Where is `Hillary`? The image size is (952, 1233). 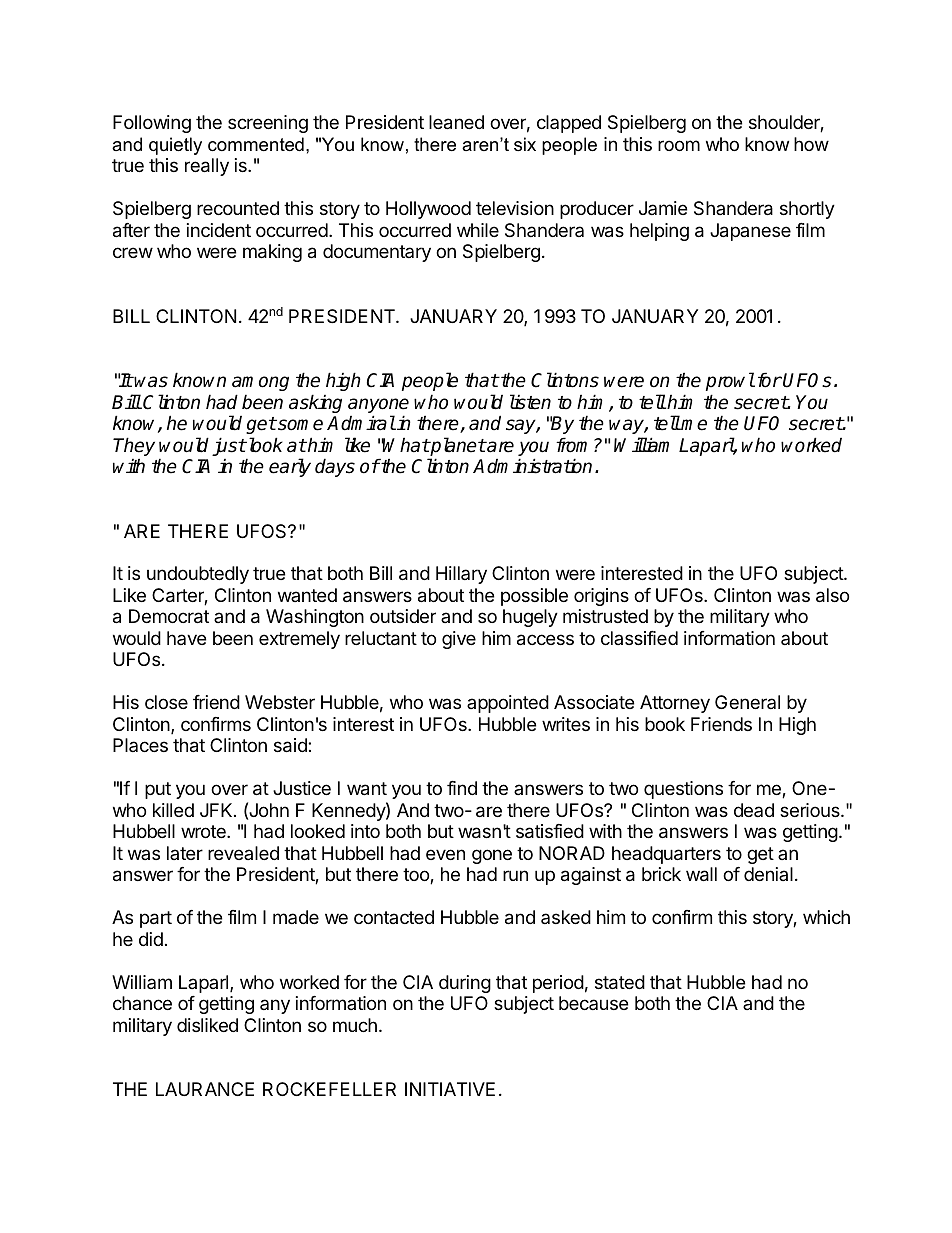 Hillary is located at coordinates (461, 575).
